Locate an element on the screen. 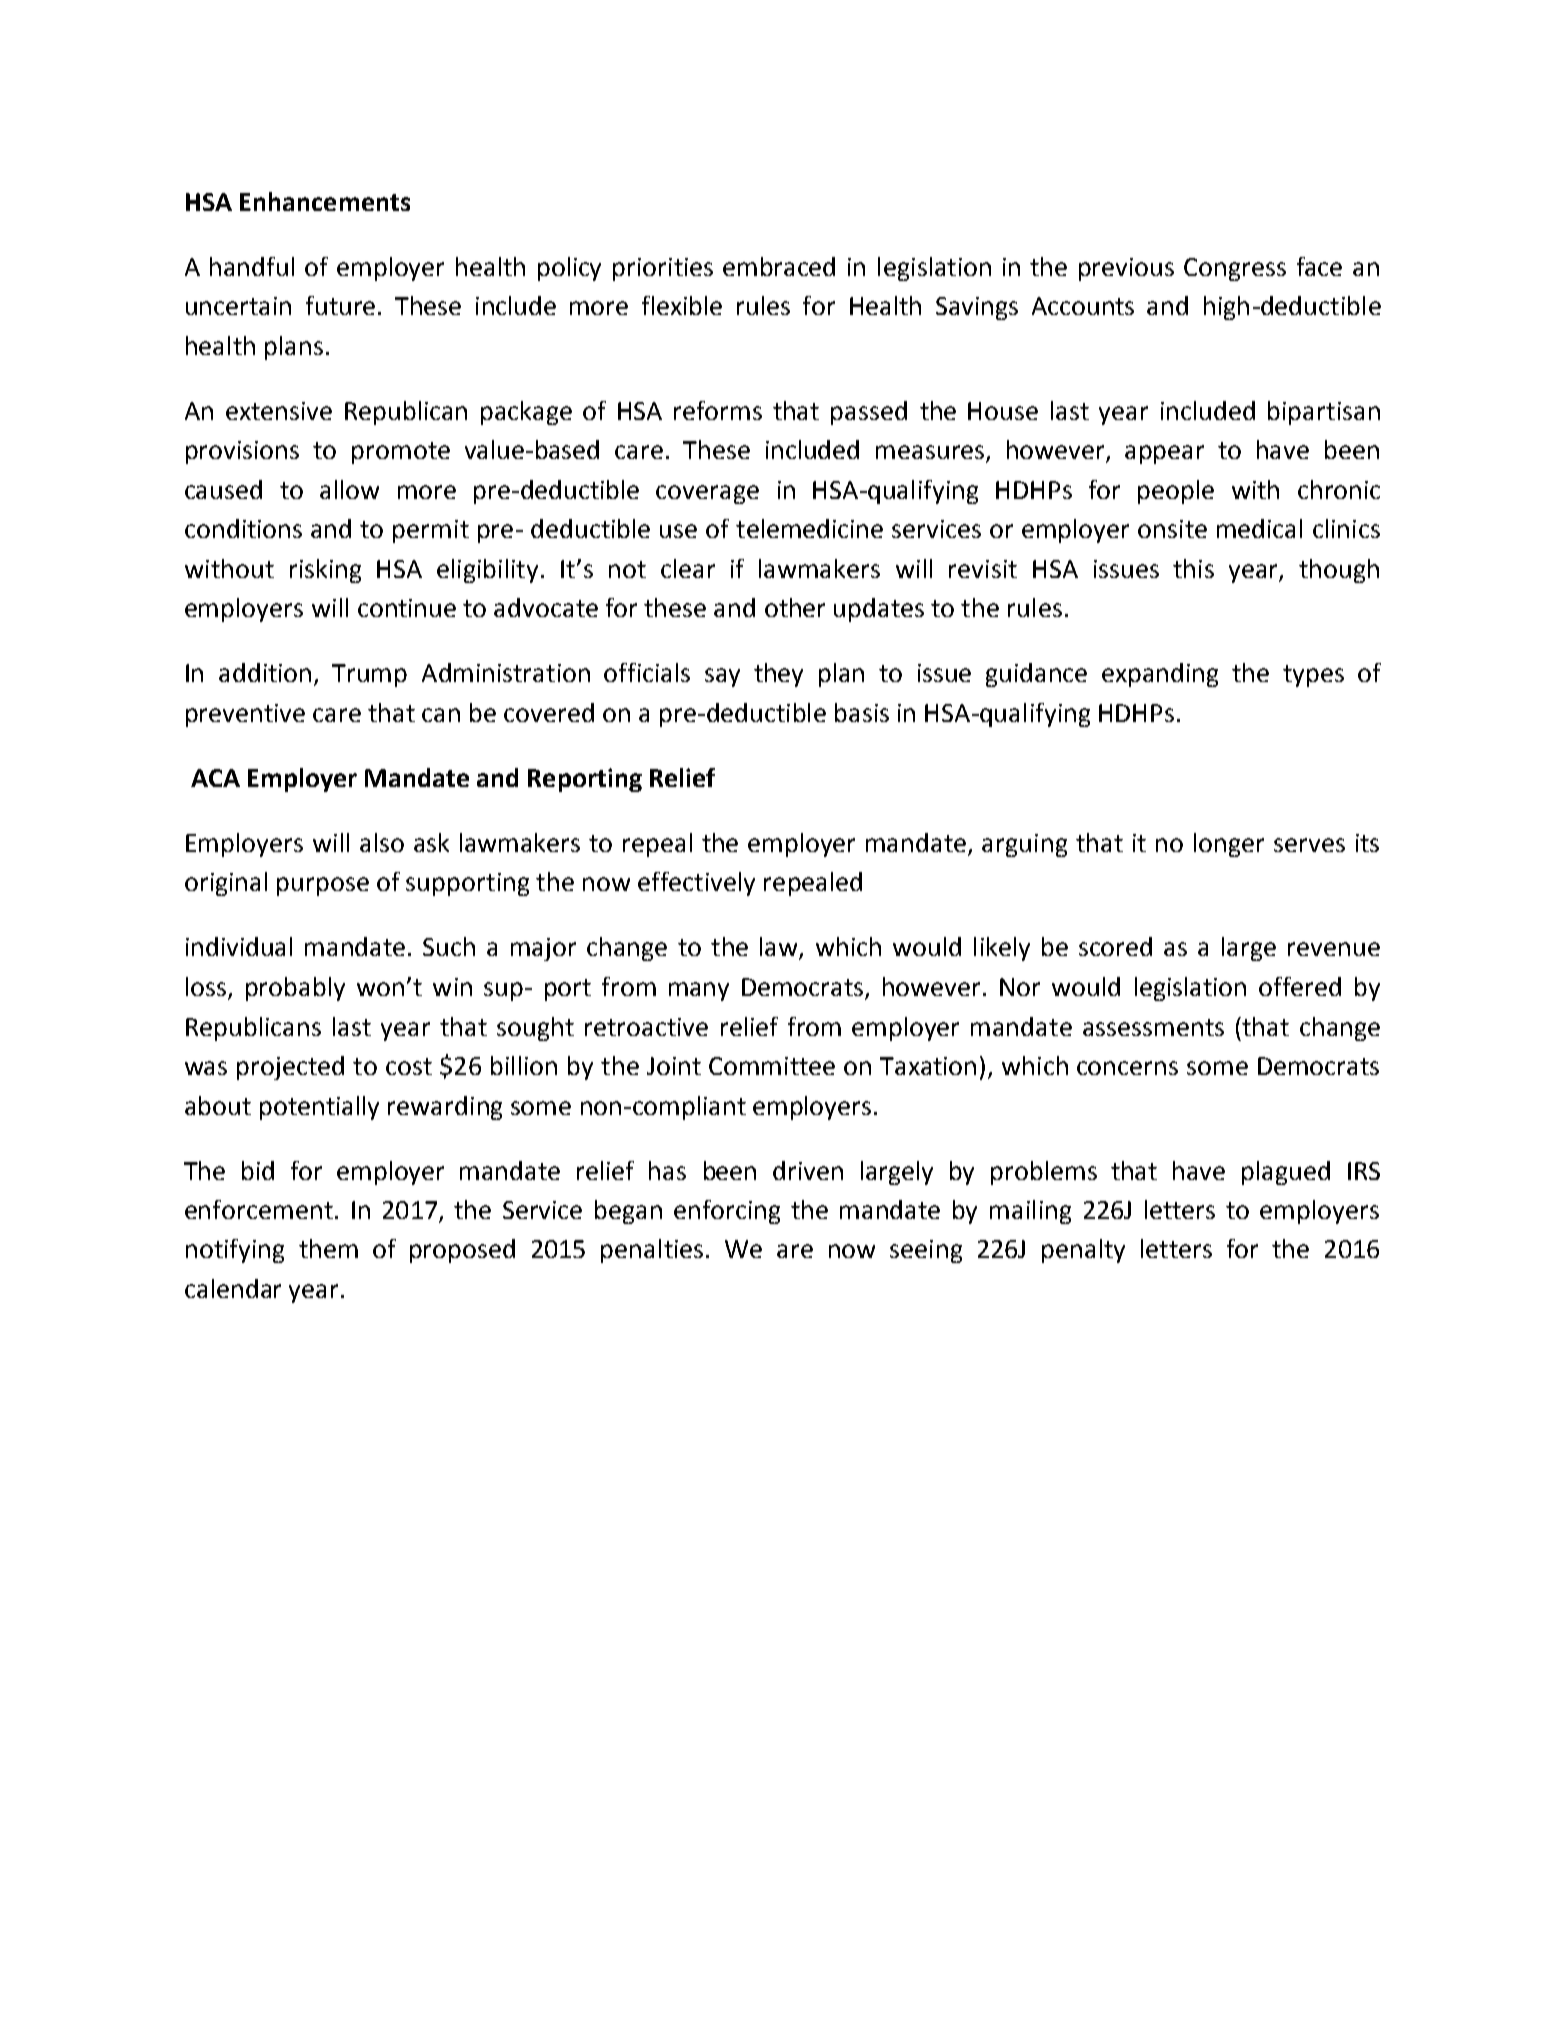 The image size is (1565, 2025). Enhancements is located at coordinates (325, 201).
